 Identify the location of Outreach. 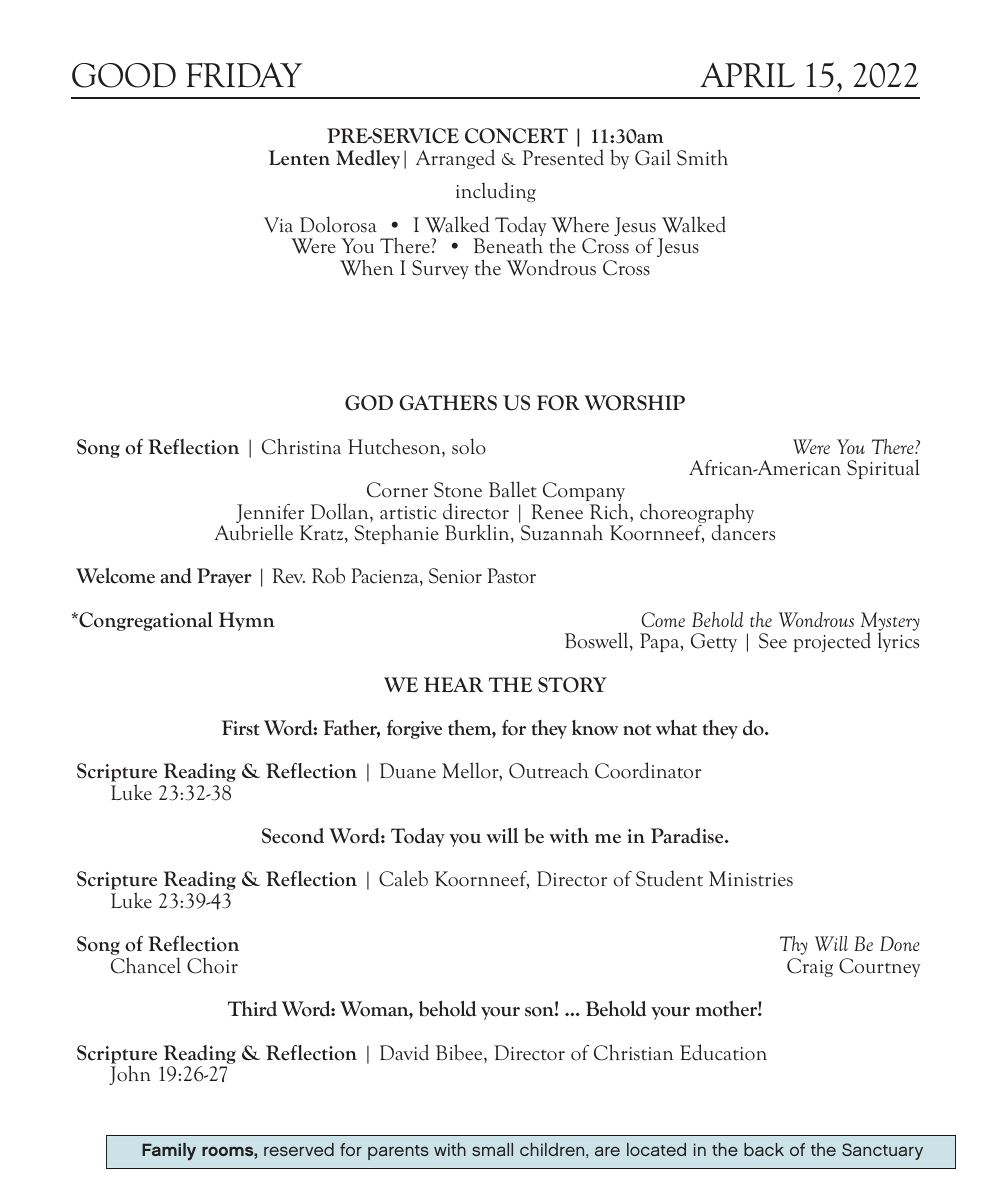
(548, 770).
